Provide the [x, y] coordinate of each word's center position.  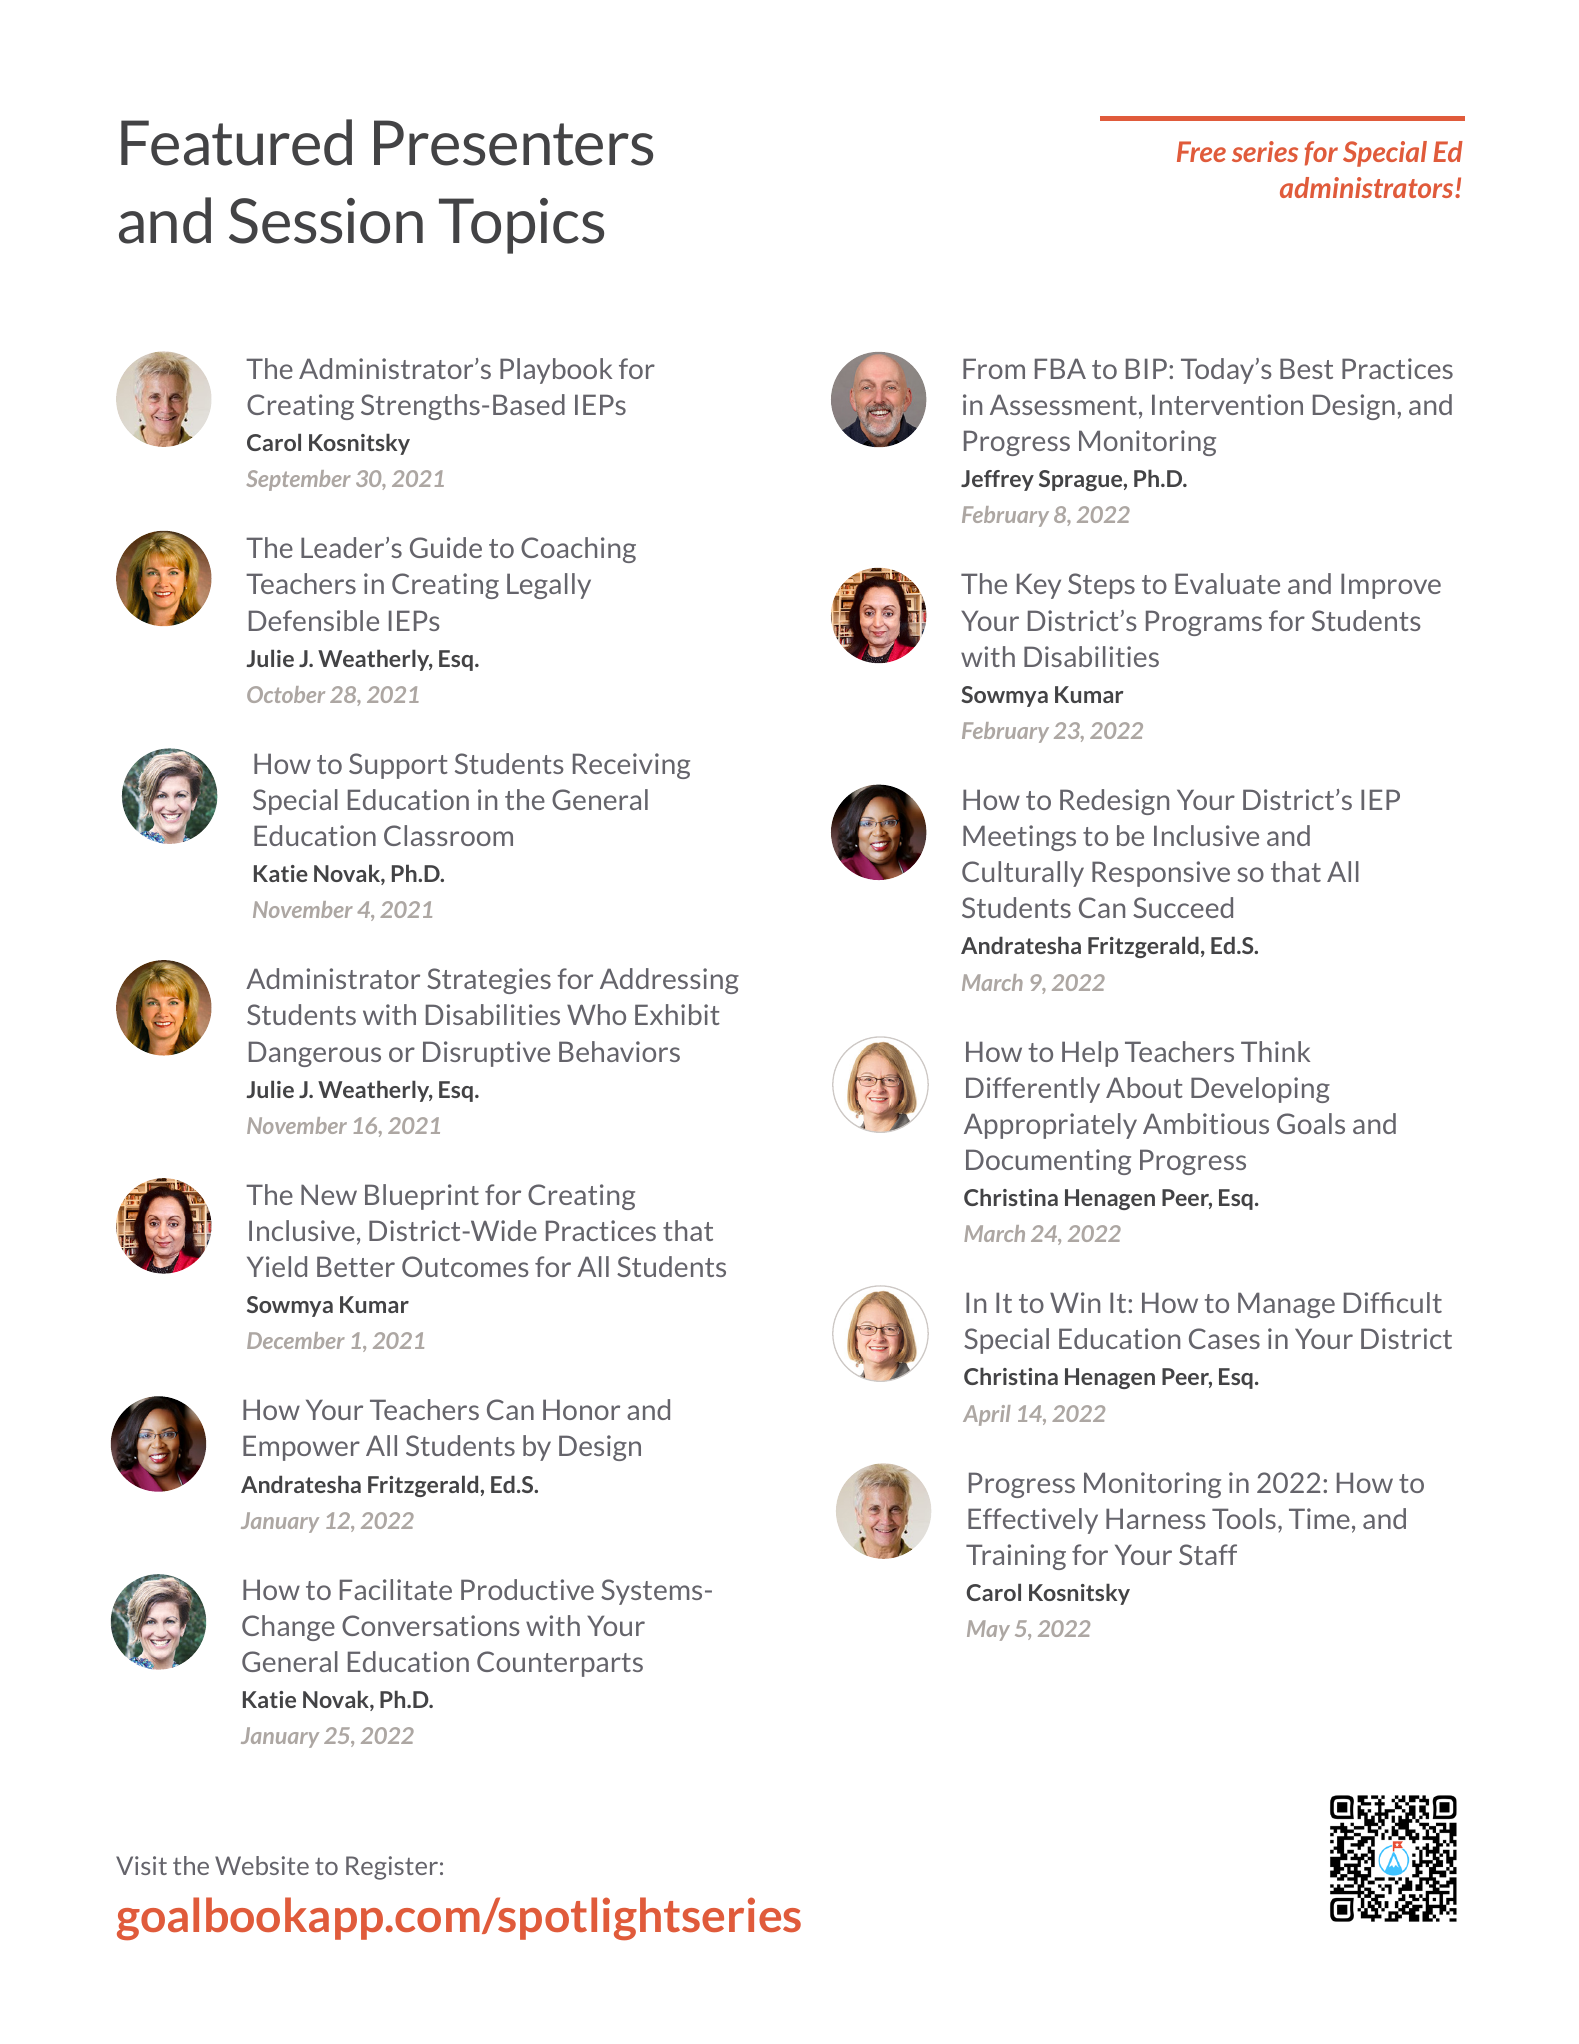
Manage [1286, 1305]
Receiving [631, 766]
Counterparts [560, 1664]
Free [1201, 151]
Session [326, 221]
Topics [521, 226]
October [286, 694]
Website [262, 1865]
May [988, 1630]
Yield [277, 1266]
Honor [581, 1409]
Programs [1204, 623]
